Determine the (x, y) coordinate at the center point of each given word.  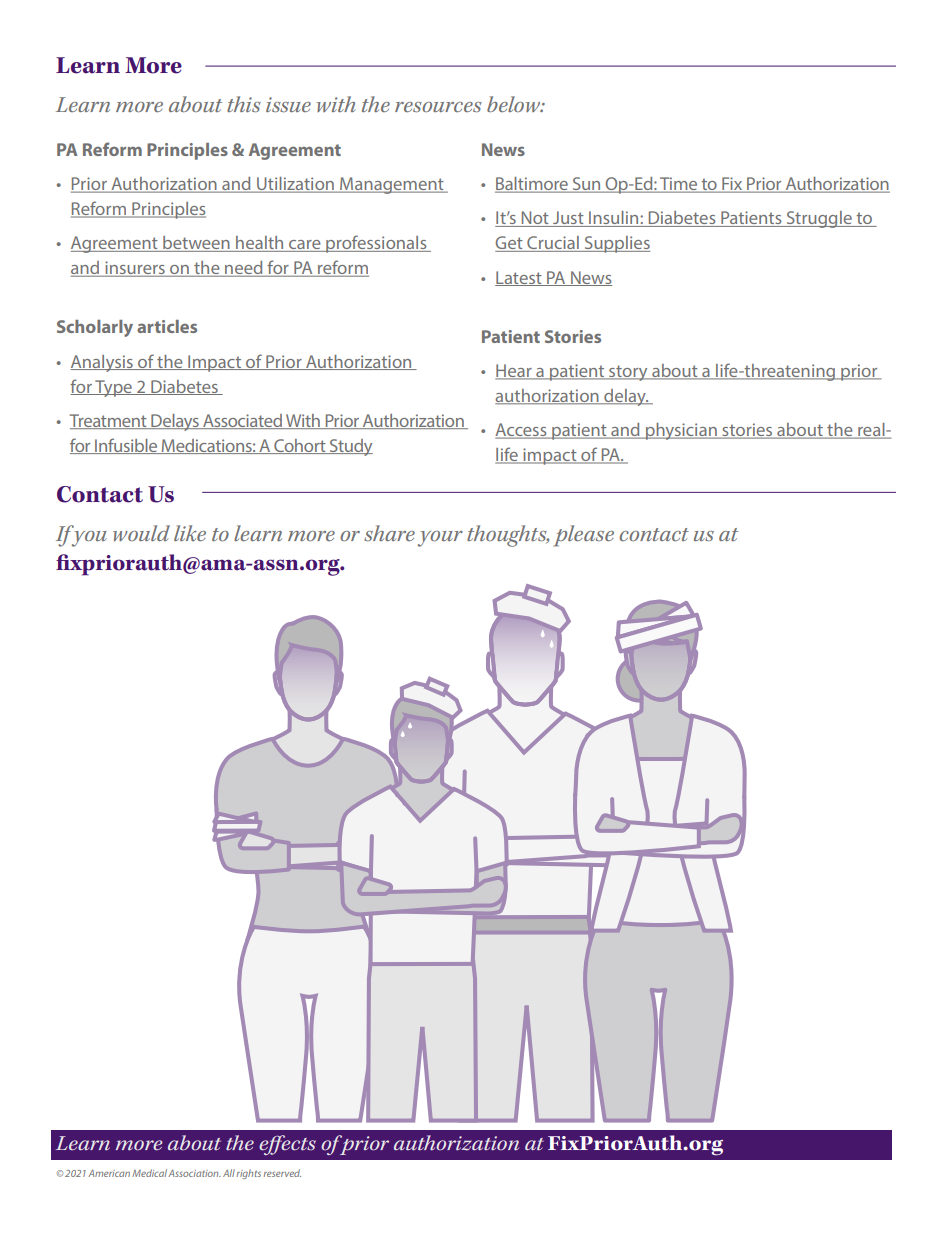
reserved (282, 1173)
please (583, 536)
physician (681, 431)
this (244, 104)
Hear (514, 372)
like (190, 533)
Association (194, 1173)
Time (679, 185)
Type (113, 388)
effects (287, 1145)
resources (438, 107)
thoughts (508, 536)
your (440, 539)
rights (249, 1174)
